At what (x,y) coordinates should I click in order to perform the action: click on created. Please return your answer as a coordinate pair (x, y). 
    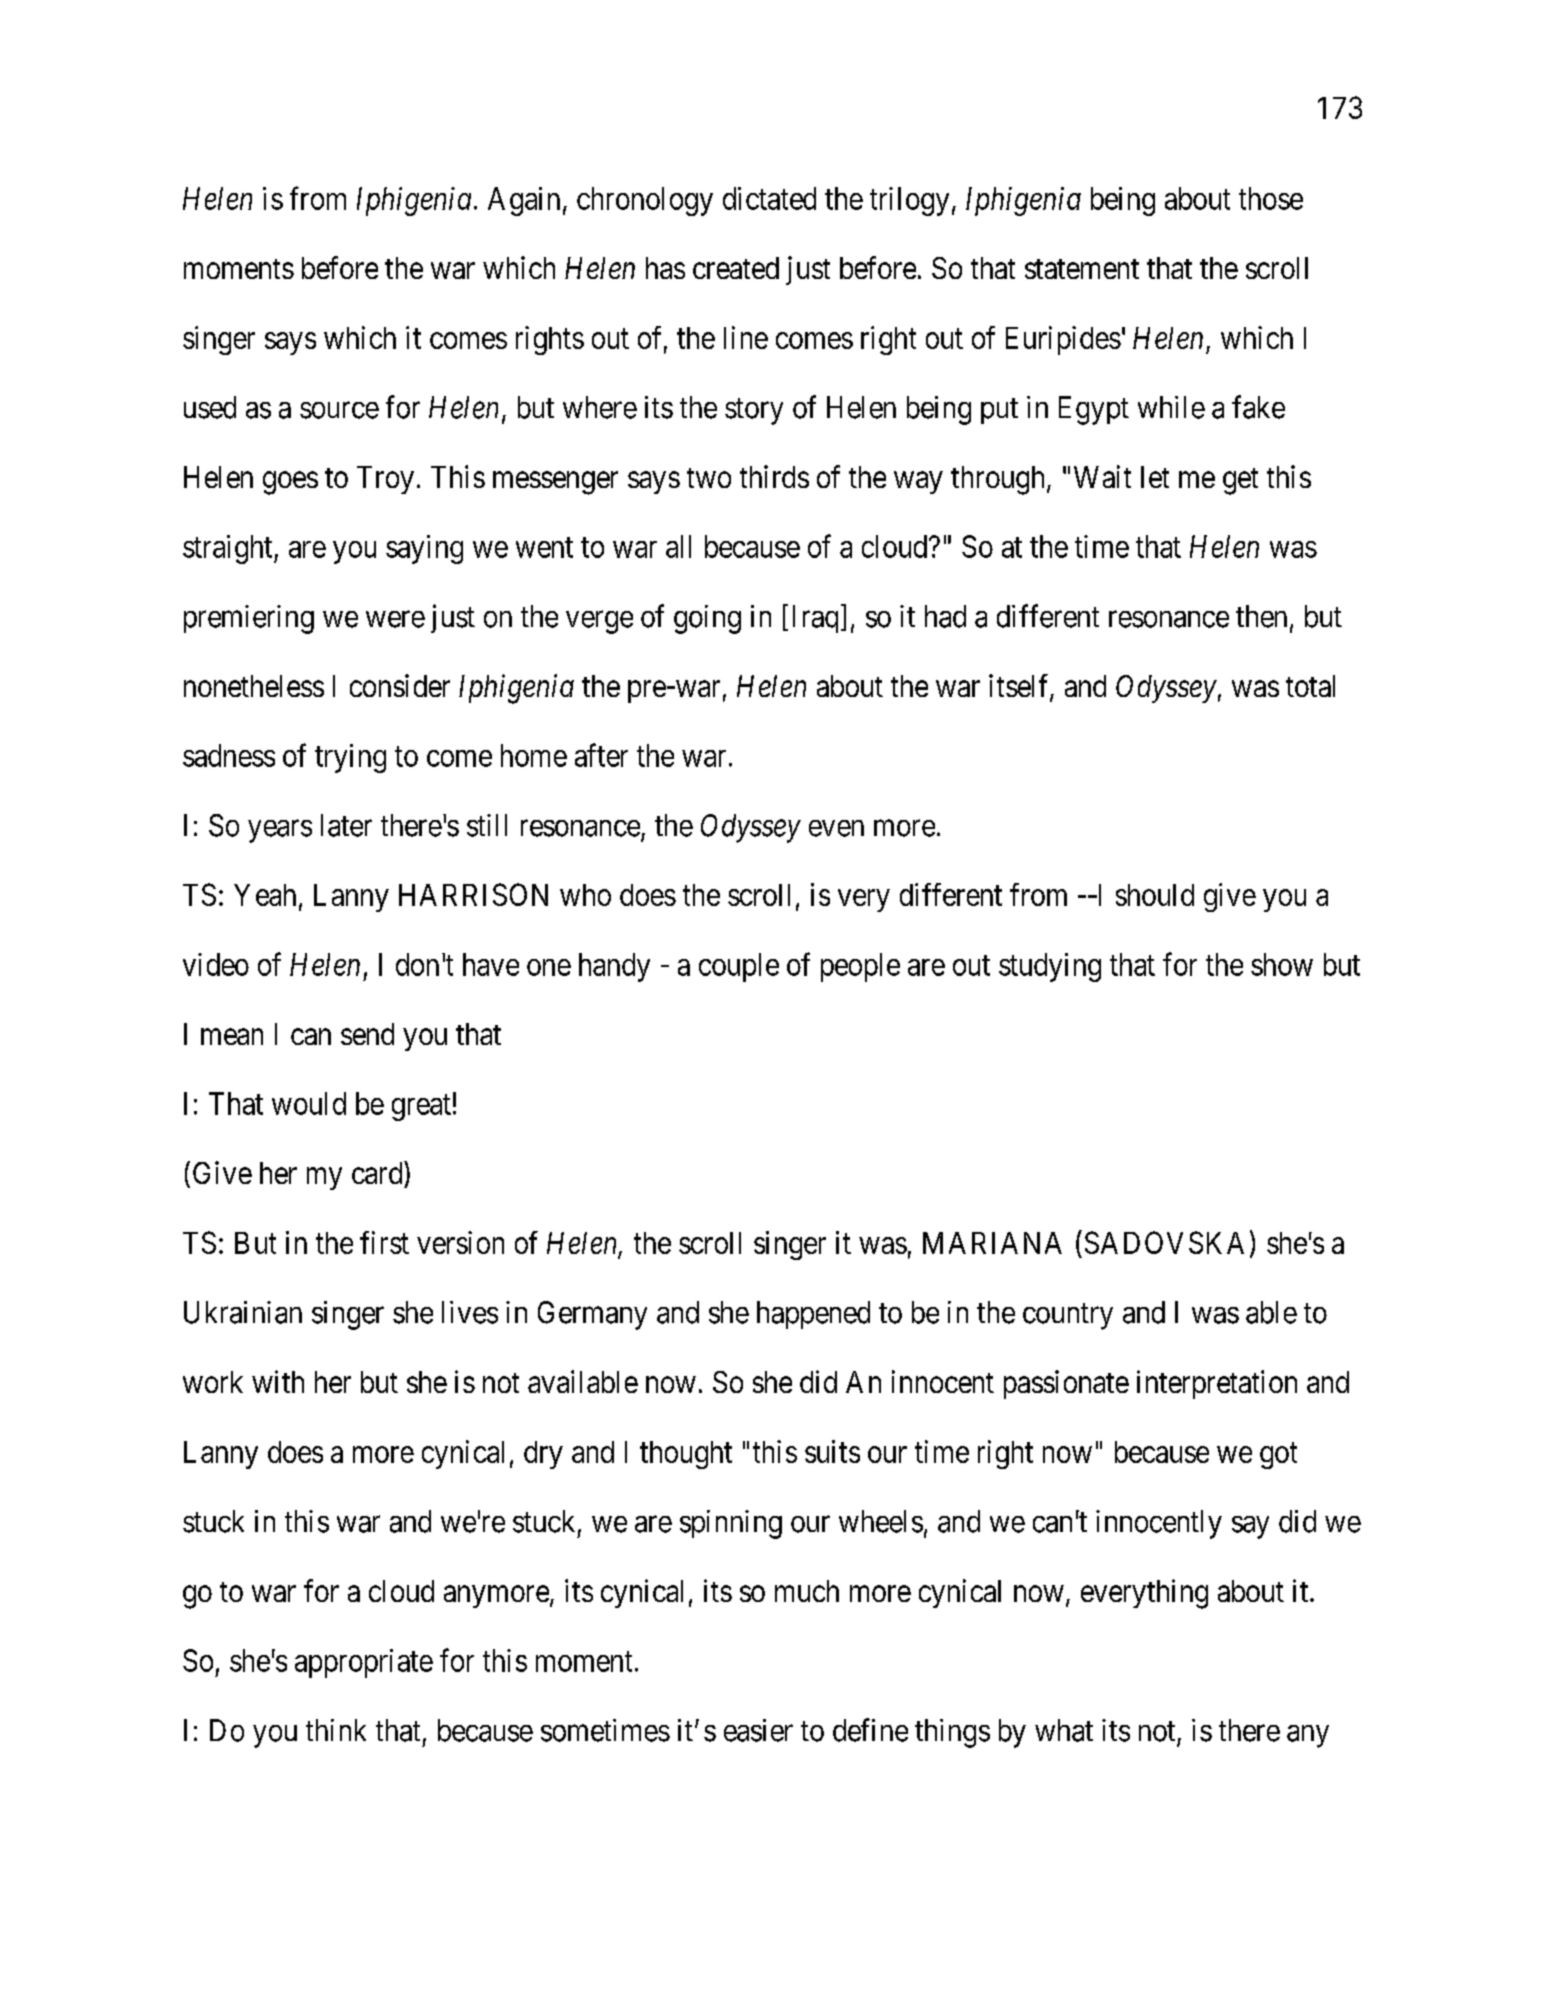
    Looking at the image, I should click on (736, 268).
